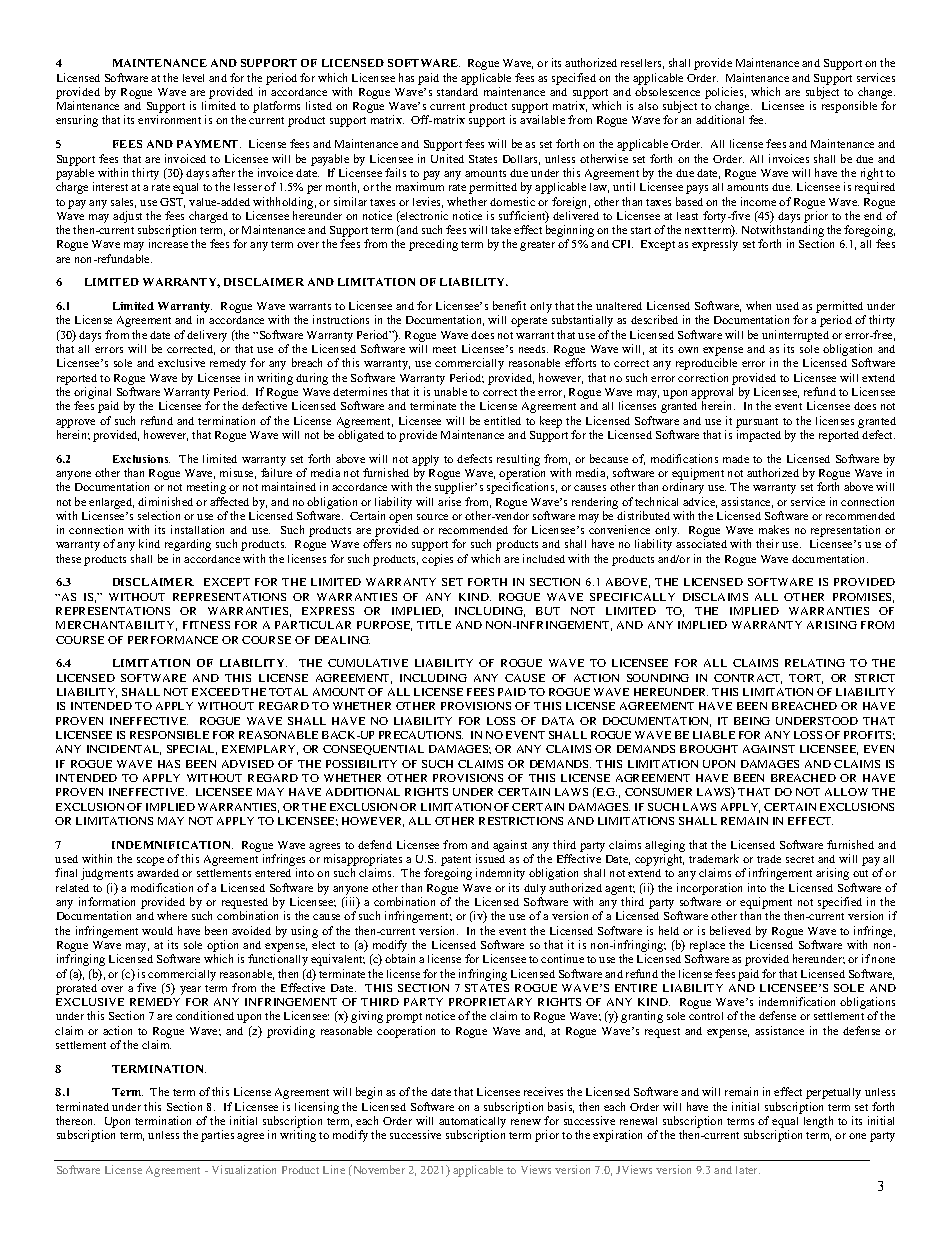 This screenshot has height=1233, width=952. I want to click on environment, so click(169, 119).
